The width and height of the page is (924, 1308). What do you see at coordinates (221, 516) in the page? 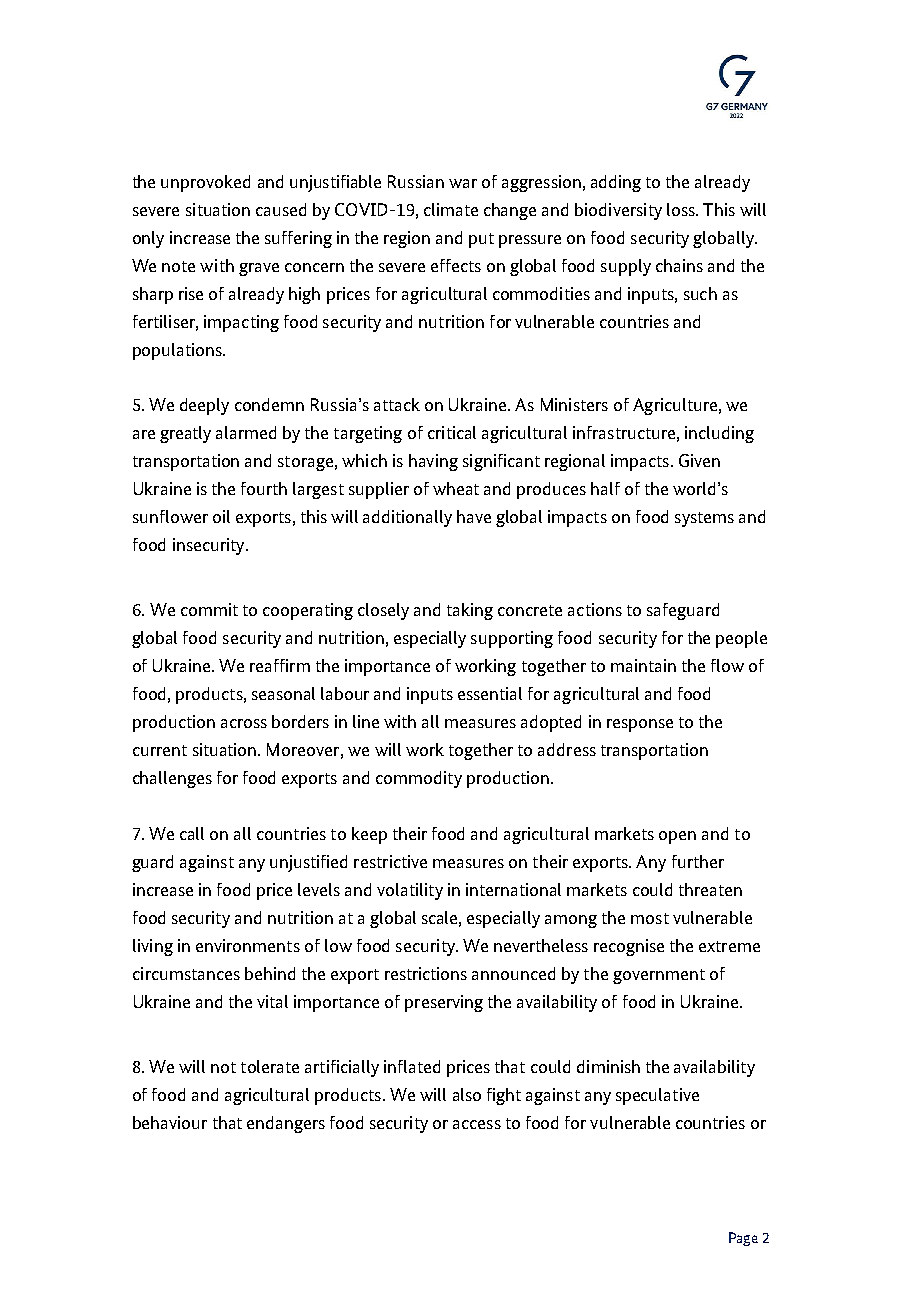
I see `oil` at bounding box center [221, 516].
